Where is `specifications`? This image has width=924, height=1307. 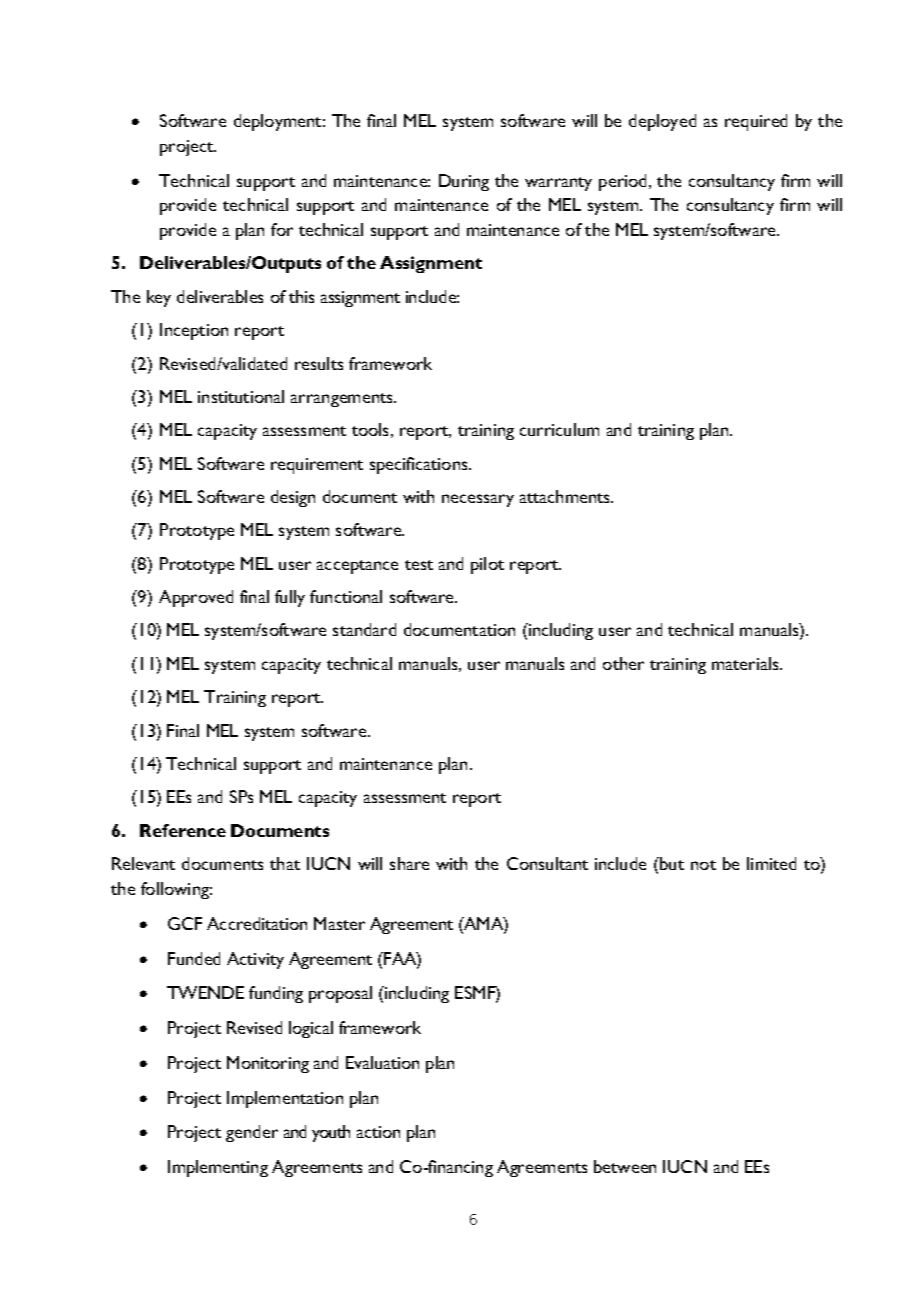 specifications is located at coordinates (420, 465).
